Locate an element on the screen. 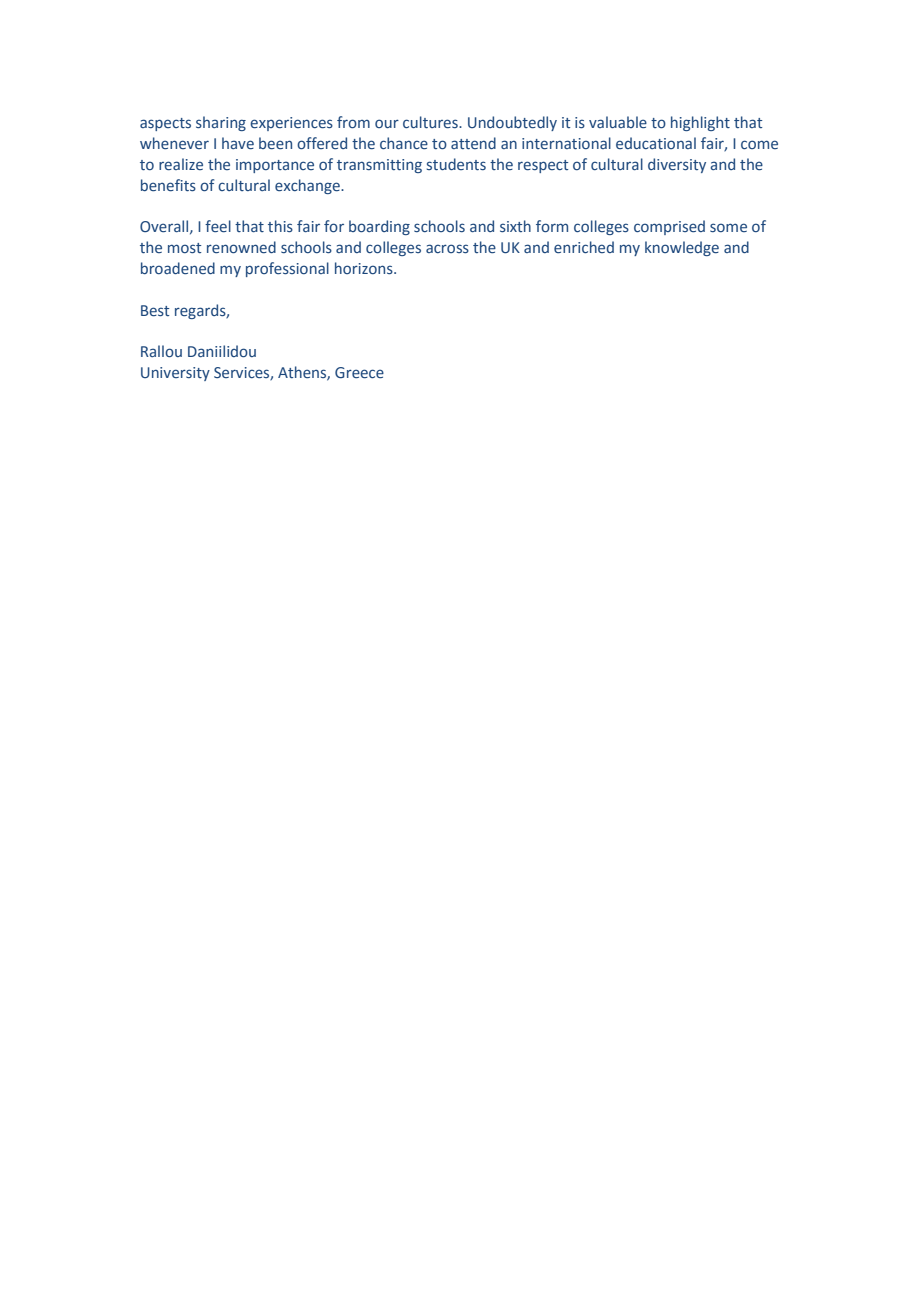 This screenshot has height=1308, width=924. importance is located at coordinates (275, 166).
